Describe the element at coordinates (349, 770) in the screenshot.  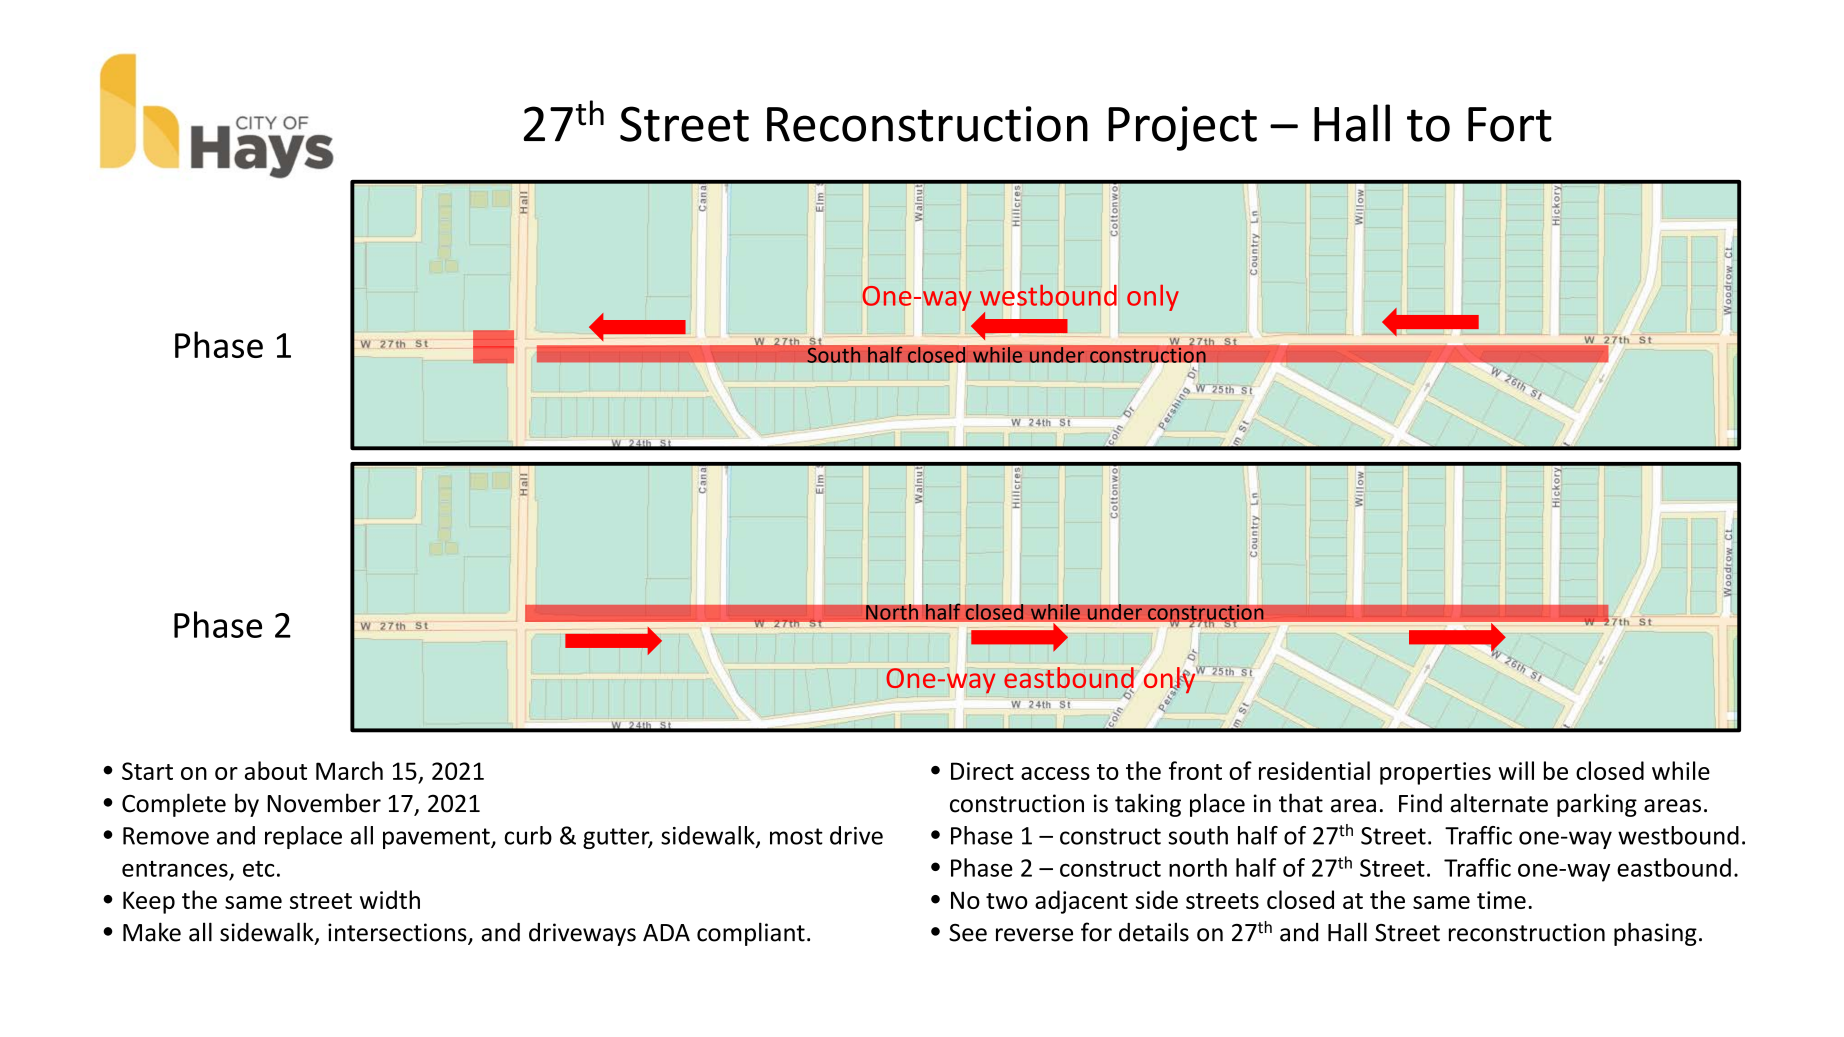
I see `March` at that location.
